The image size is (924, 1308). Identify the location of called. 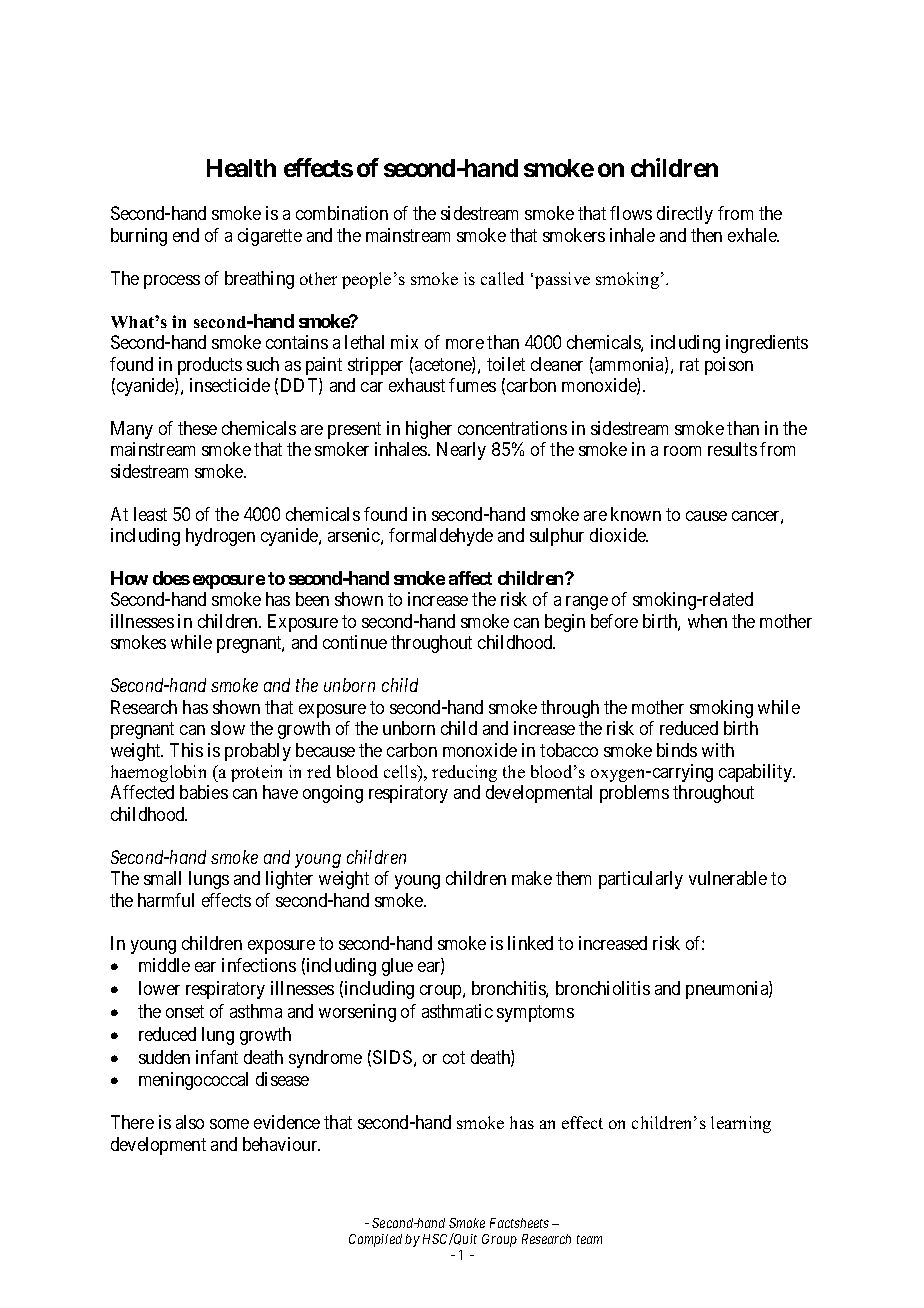
(502, 278).
